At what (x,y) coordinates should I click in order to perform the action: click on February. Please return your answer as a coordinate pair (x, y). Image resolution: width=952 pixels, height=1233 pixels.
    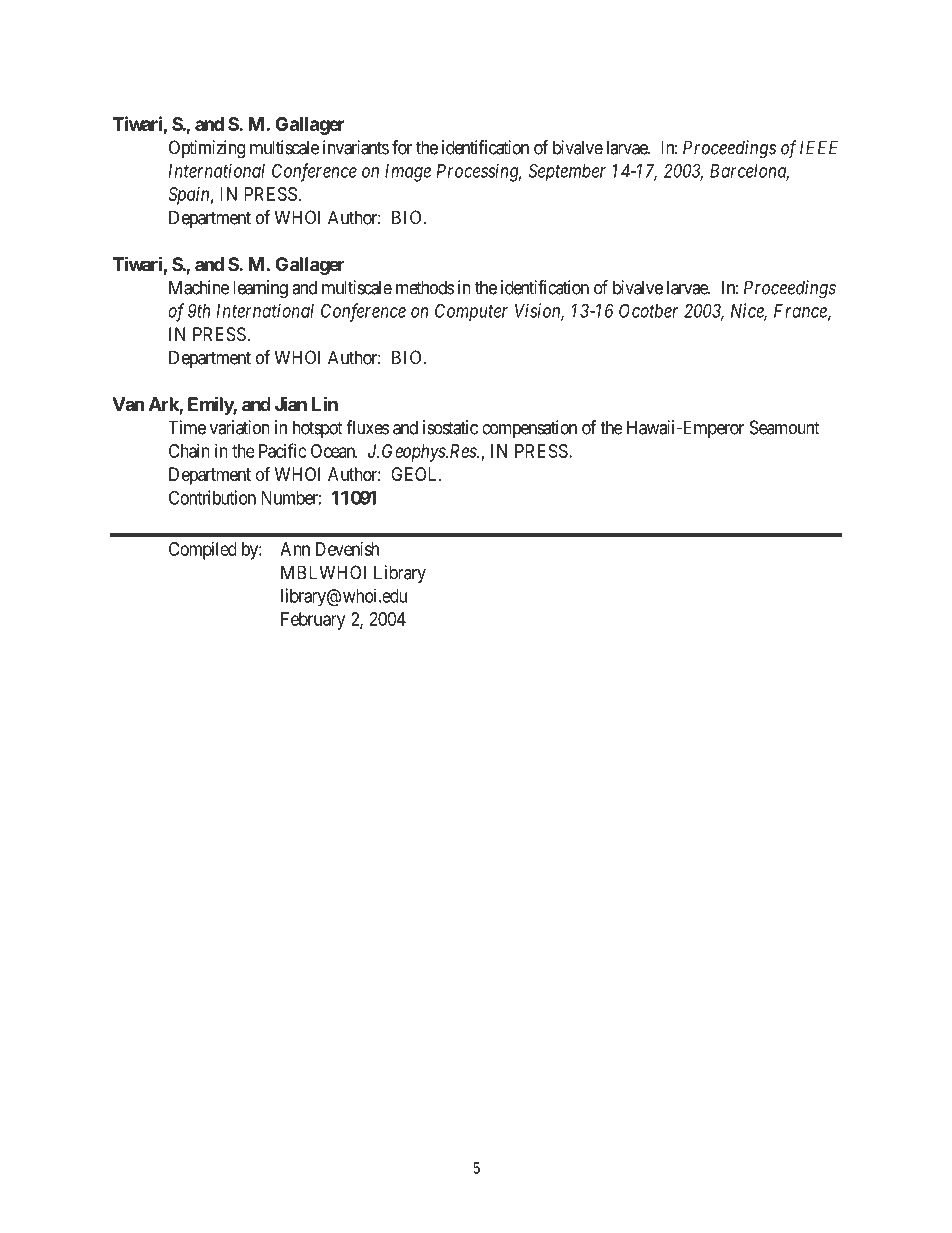
    Looking at the image, I should click on (313, 621).
